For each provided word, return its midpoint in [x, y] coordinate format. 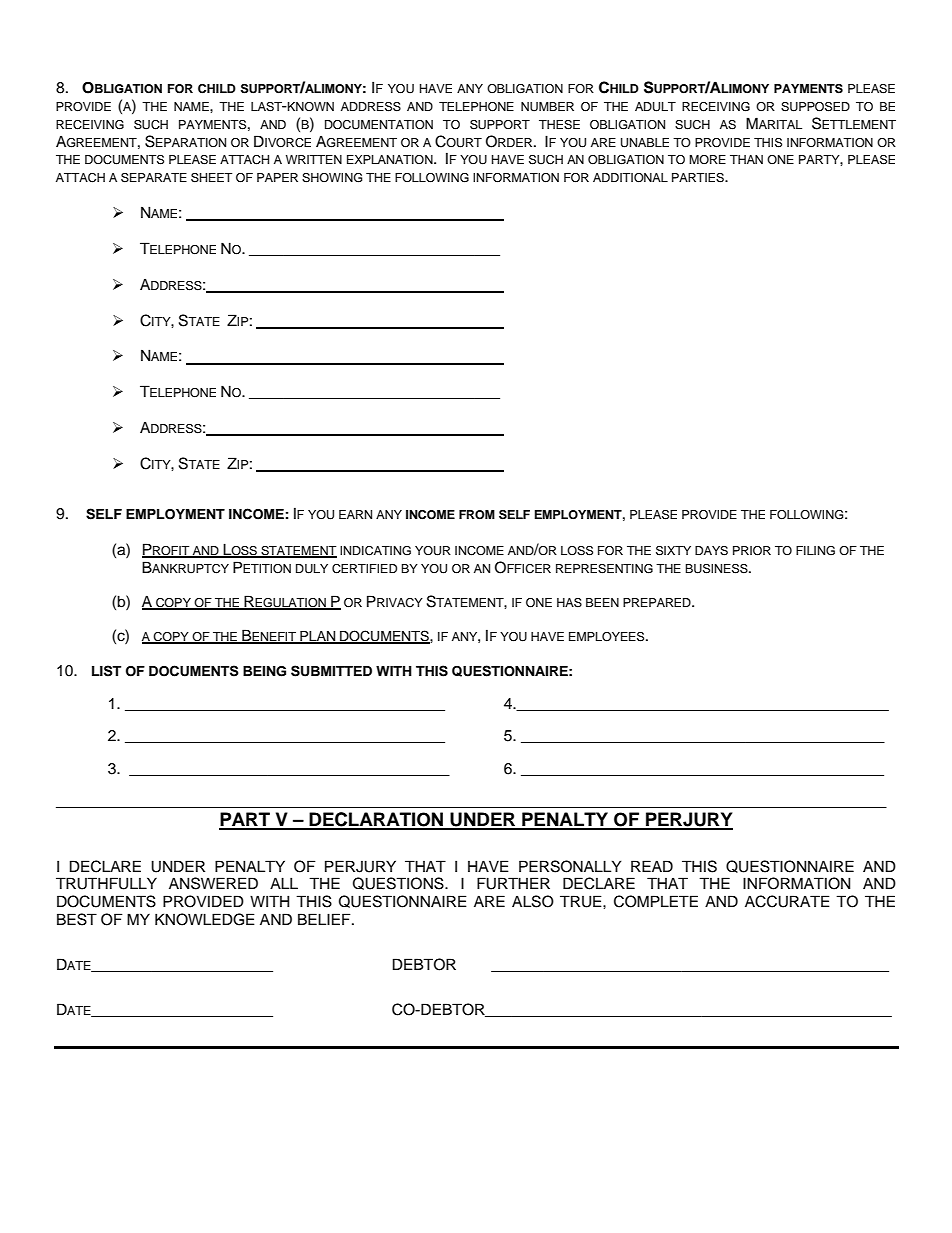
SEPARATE [154, 178]
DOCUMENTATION [379, 125]
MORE [707, 159]
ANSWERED [213, 883]
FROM [477, 515]
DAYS [711, 551]
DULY [312, 569]
